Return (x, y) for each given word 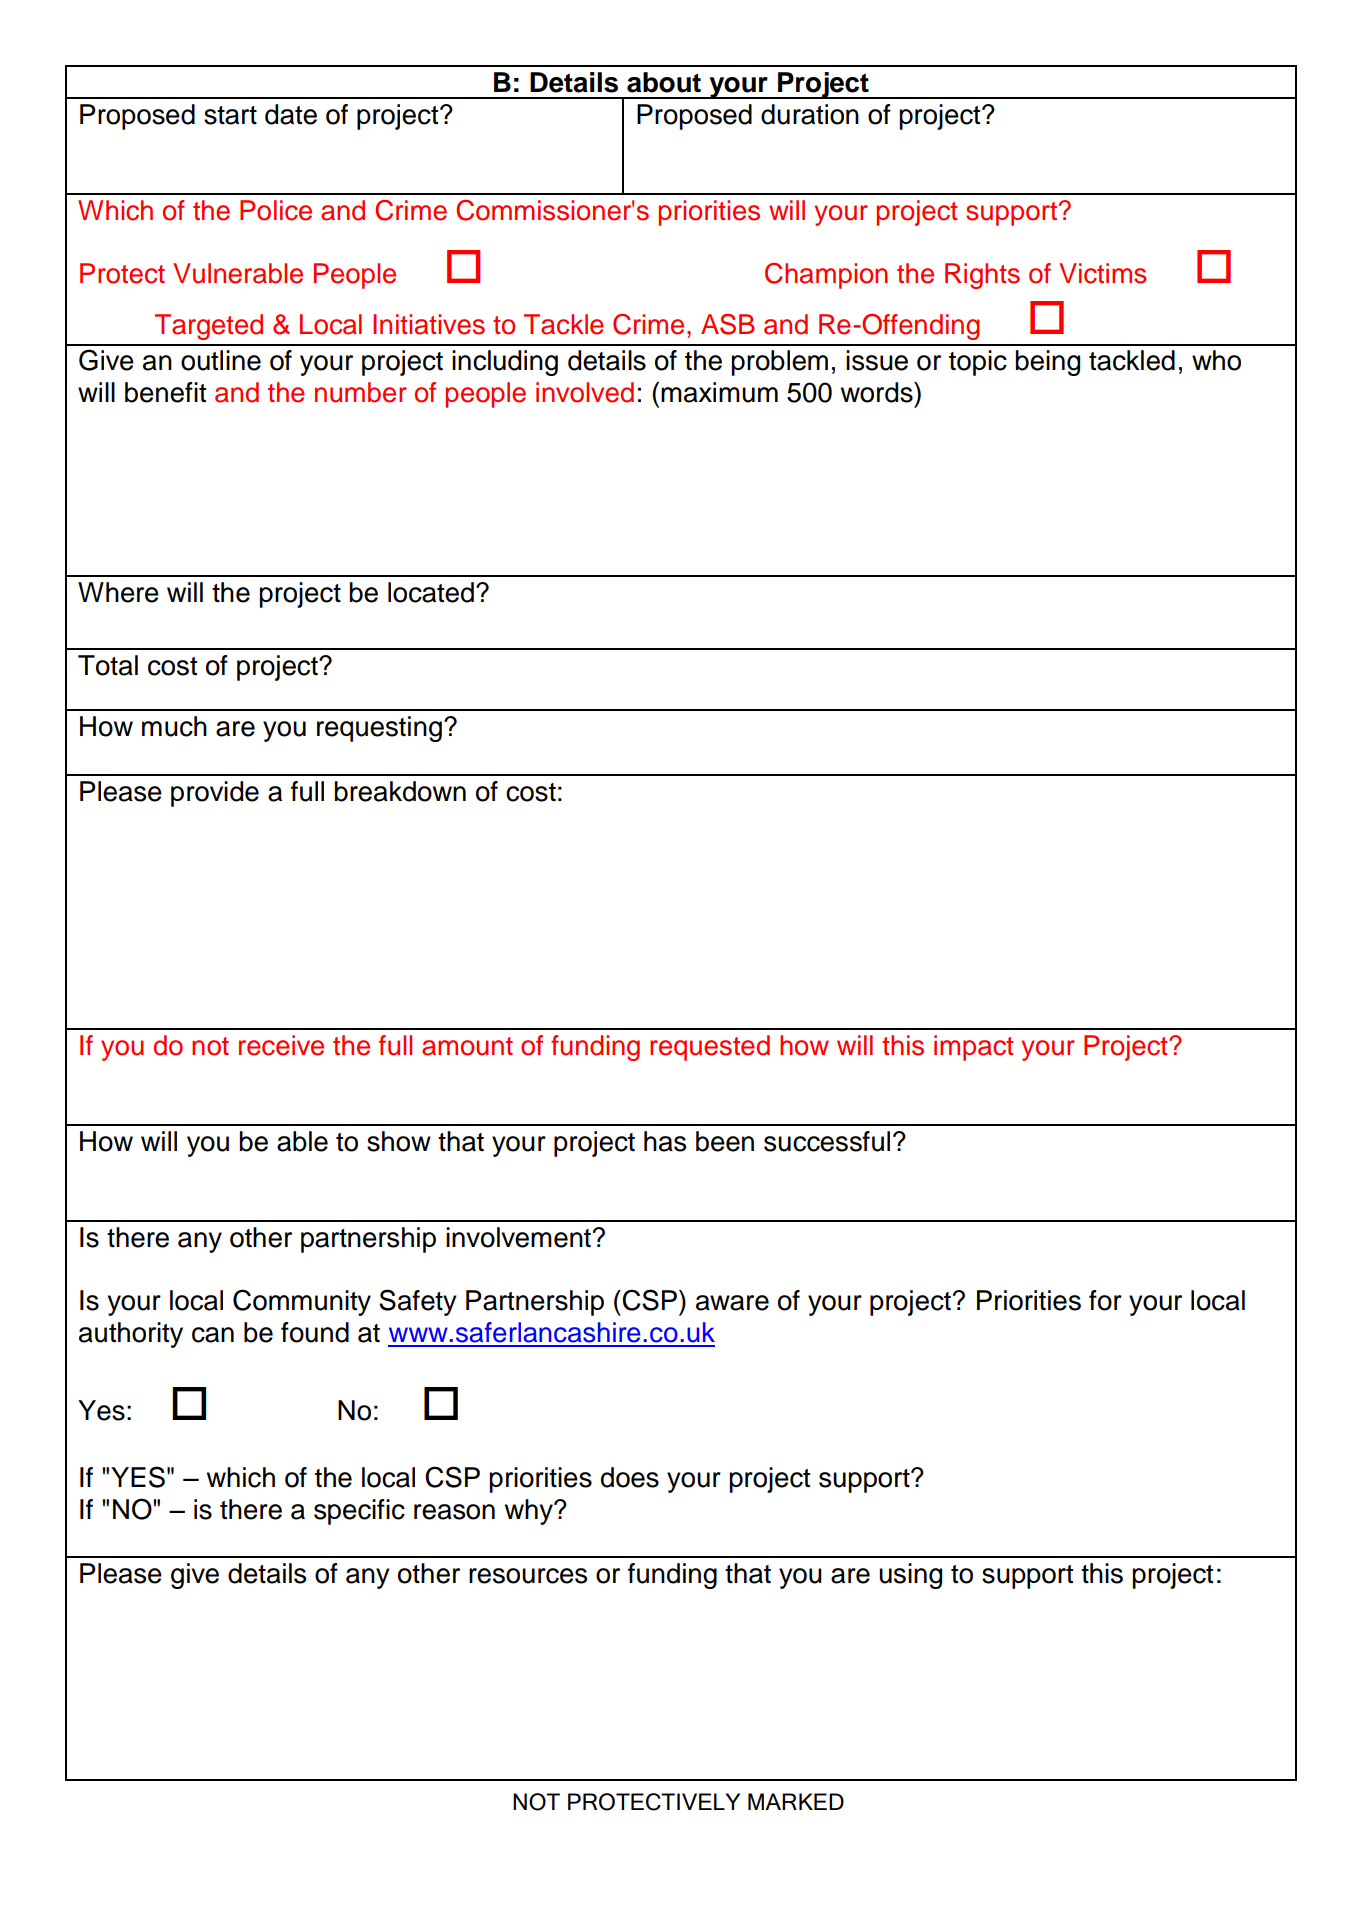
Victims (1102, 273)
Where (118, 592)
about (664, 82)
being (1048, 363)
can (213, 1335)
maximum (719, 392)
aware (732, 1303)
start (230, 115)
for (1105, 1300)
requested (710, 1048)
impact (973, 1048)
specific (359, 1512)
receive (281, 1045)
